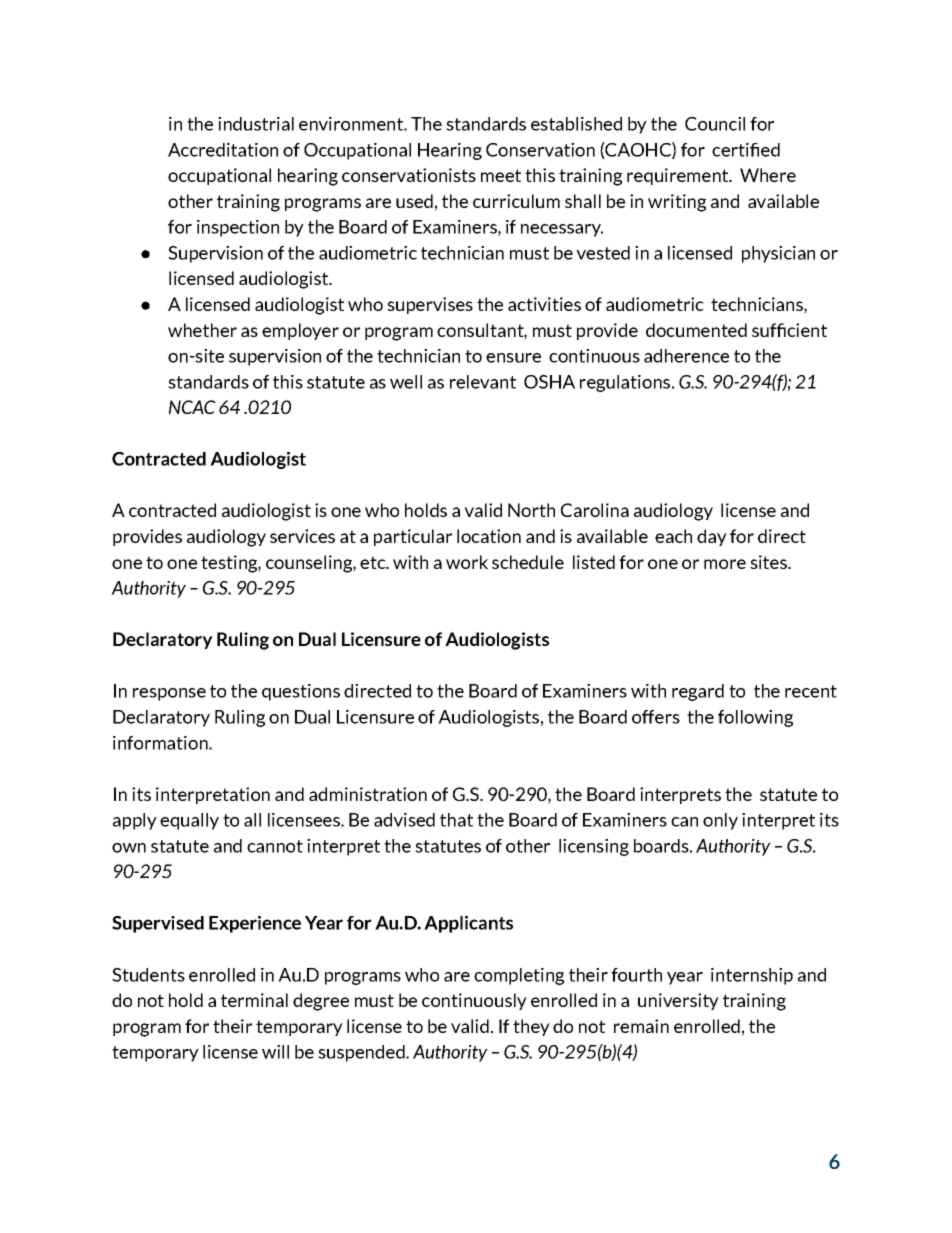  I want to click on they, so click(531, 1027).
